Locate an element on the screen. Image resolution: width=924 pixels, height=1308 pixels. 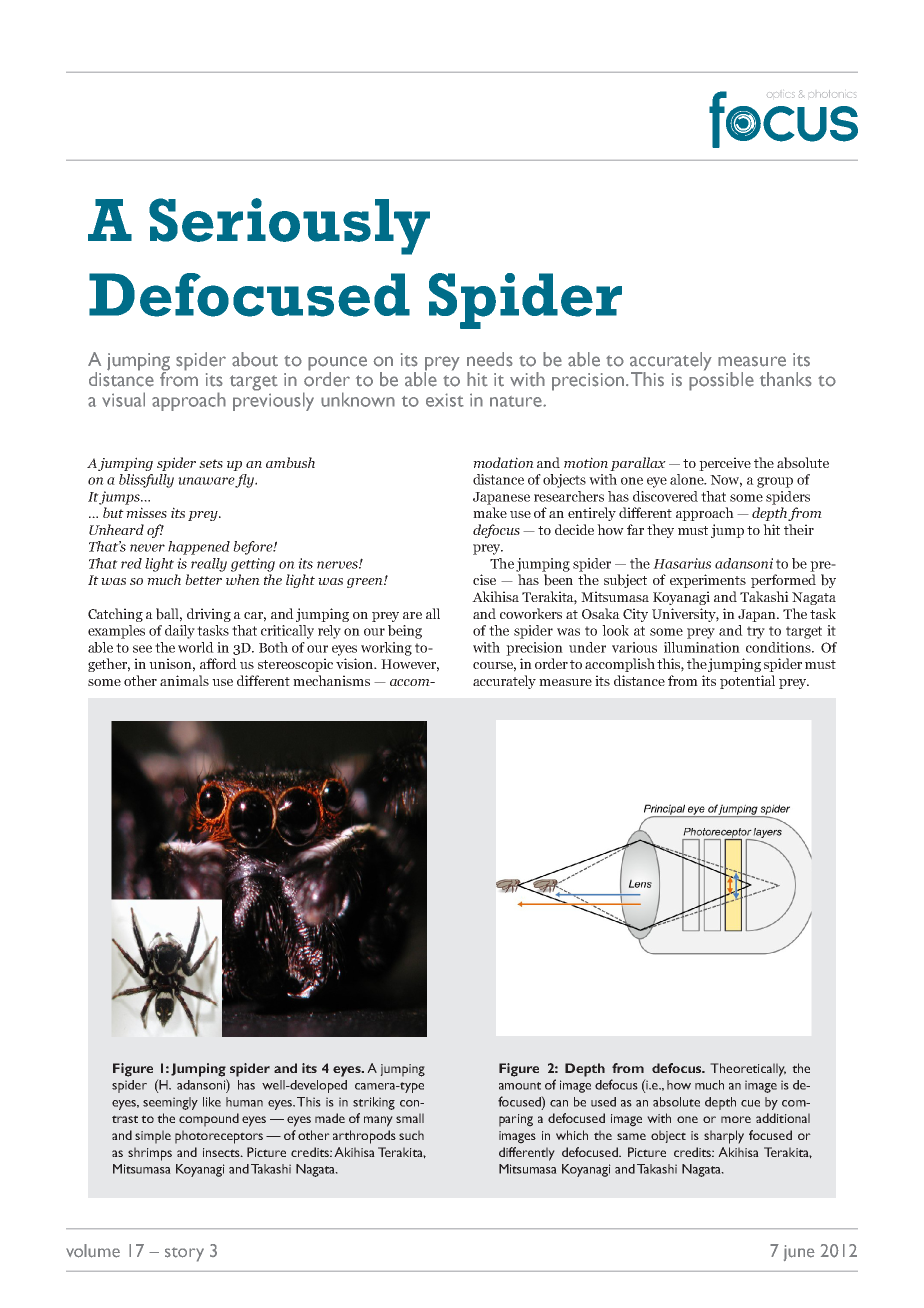
such is located at coordinates (411, 1135).
